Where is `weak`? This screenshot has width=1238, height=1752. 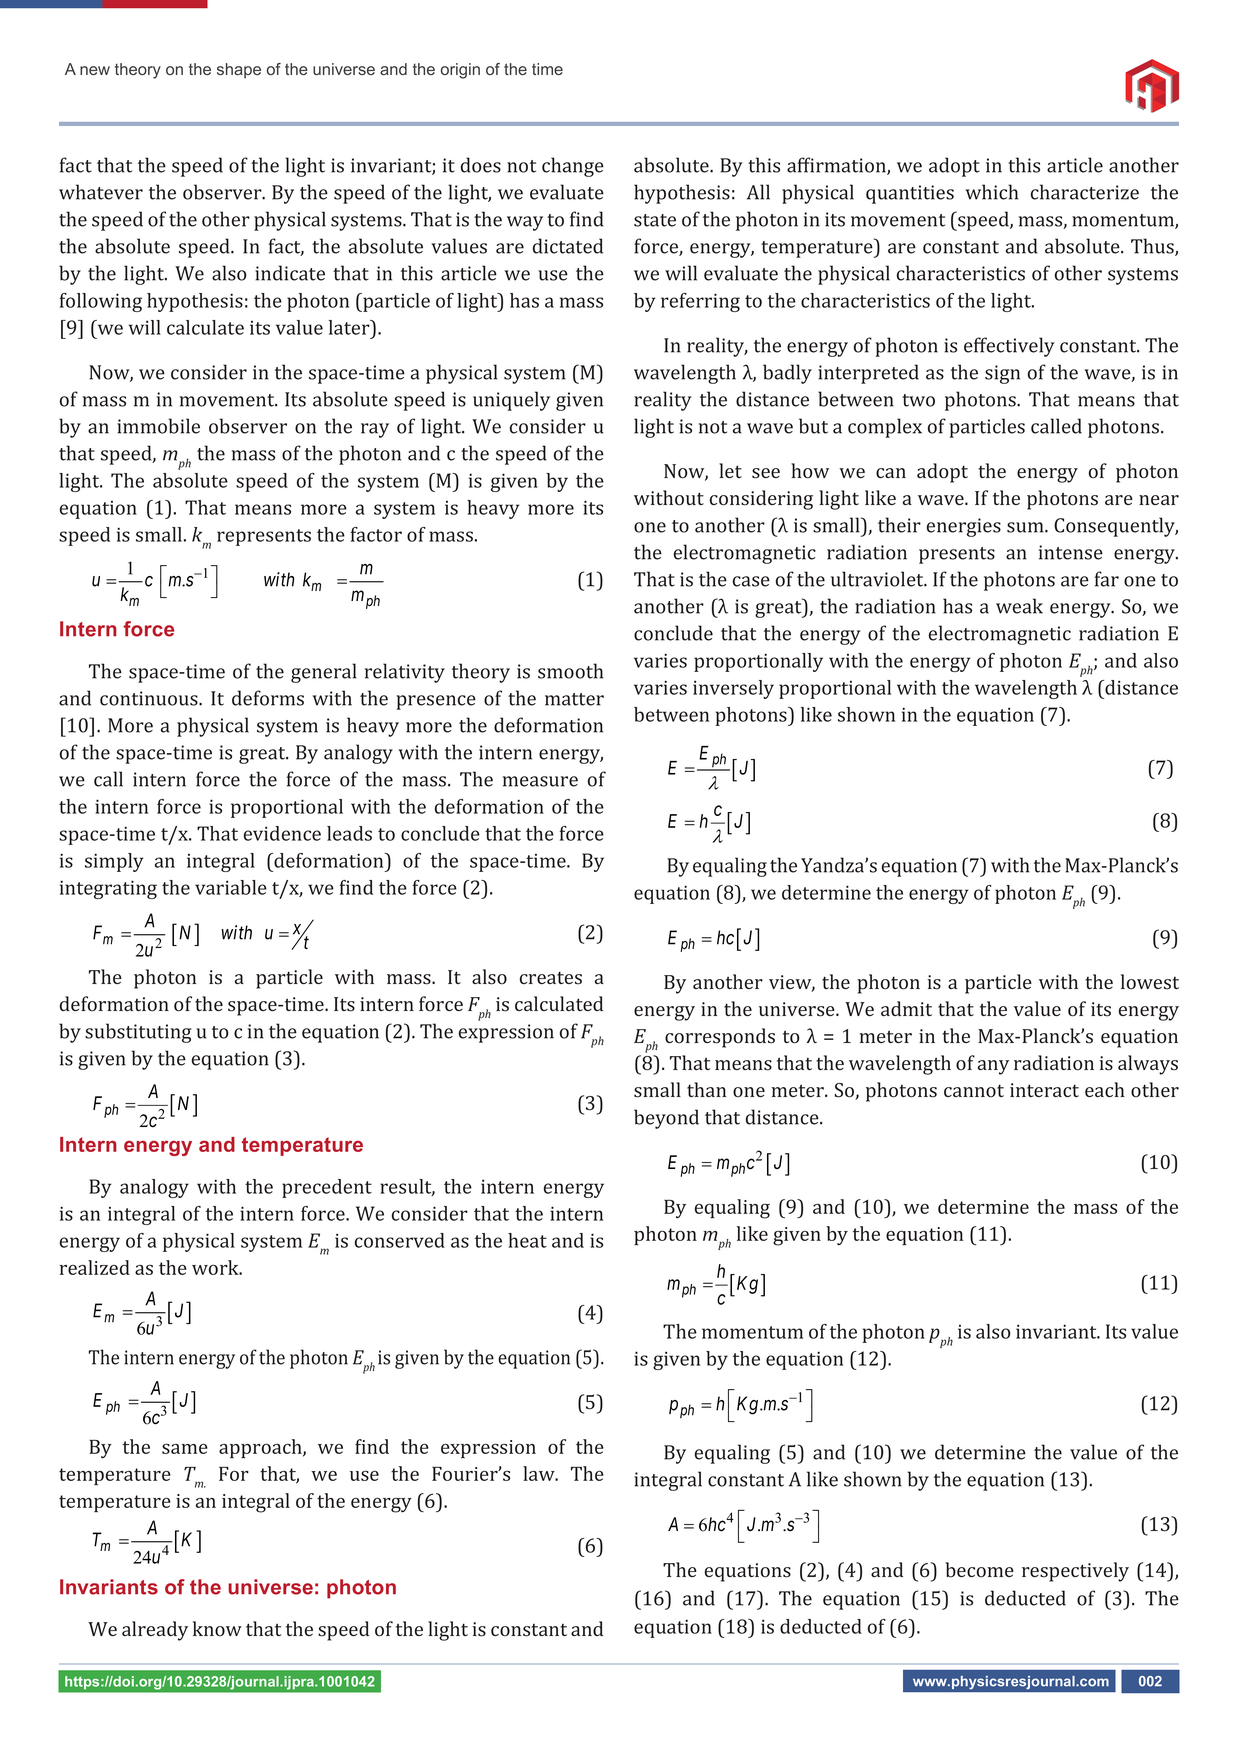
weak is located at coordinates (1019, 606).
